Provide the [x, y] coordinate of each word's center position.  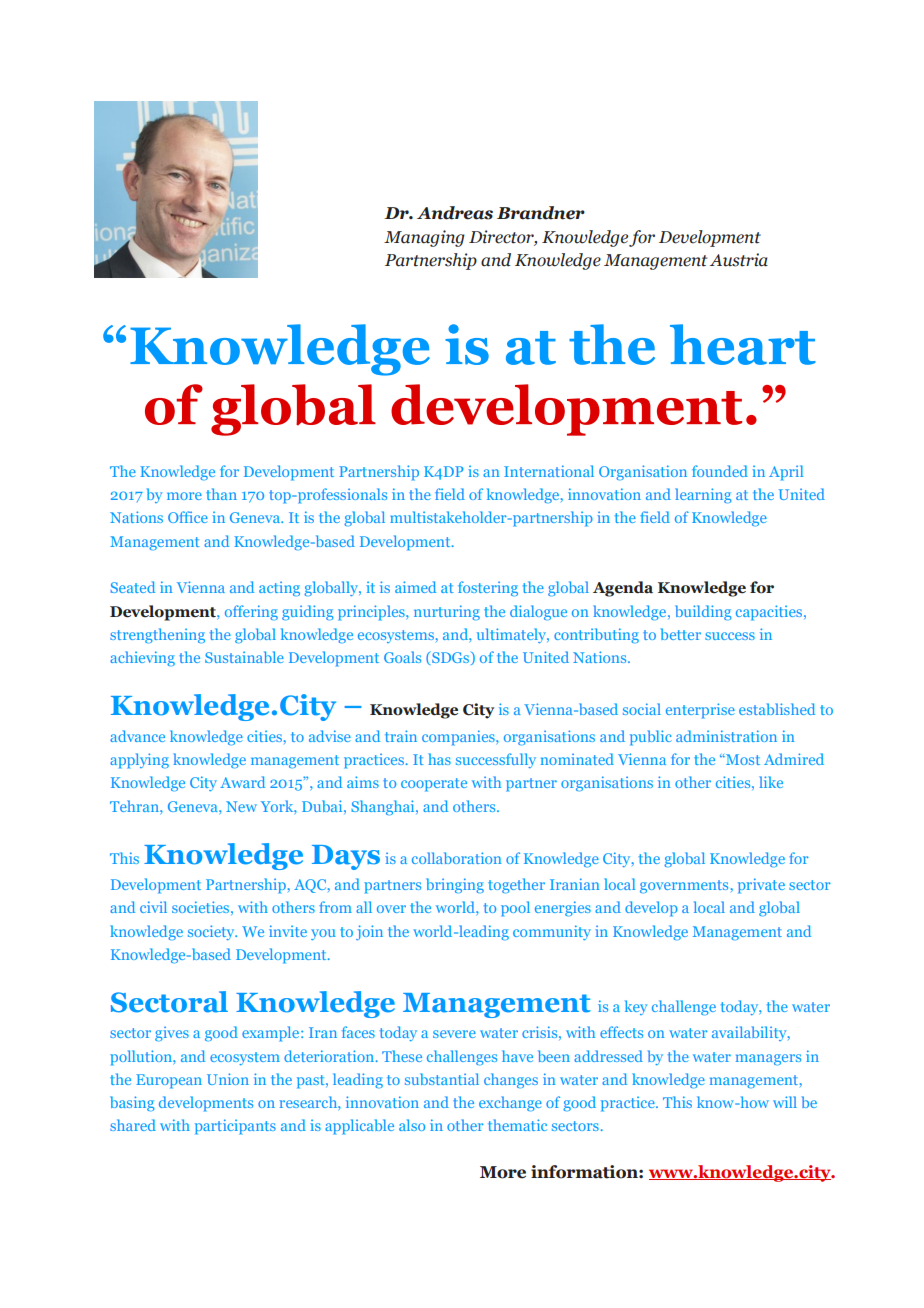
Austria [739, 260]
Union [228, 1079]
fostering [488, 589]
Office [188, 517]
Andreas [455, 213]
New [241, 806]
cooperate [434, 785]
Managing [424, 238]
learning [703, 496]
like [771, 782]
